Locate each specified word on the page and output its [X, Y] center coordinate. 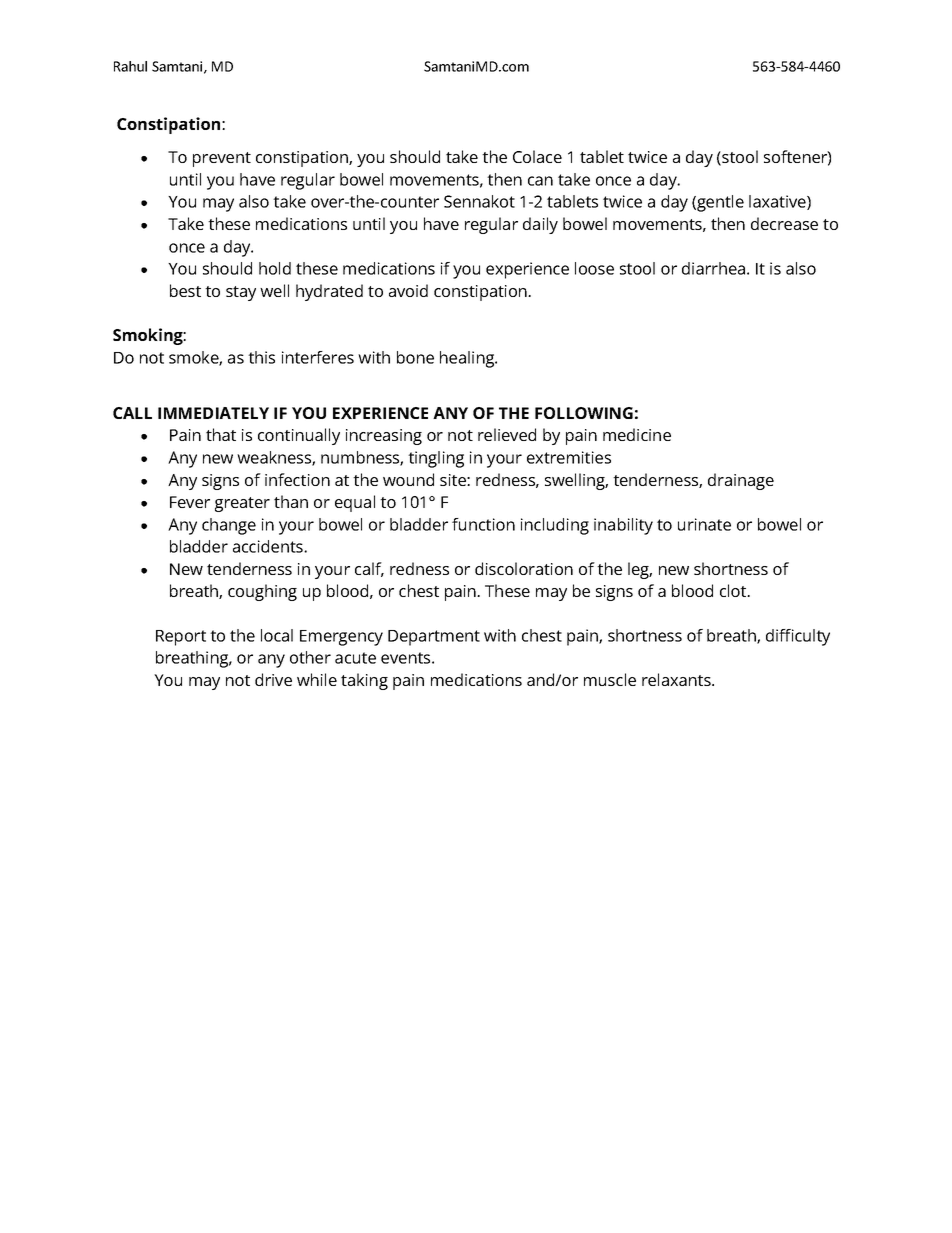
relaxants [677, 679]
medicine [637, 434]
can [540, 181]
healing [468, 359]
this [261, 357]
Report [181, 638]
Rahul [130, 66]
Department [434, 638]
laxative [778, 202]
